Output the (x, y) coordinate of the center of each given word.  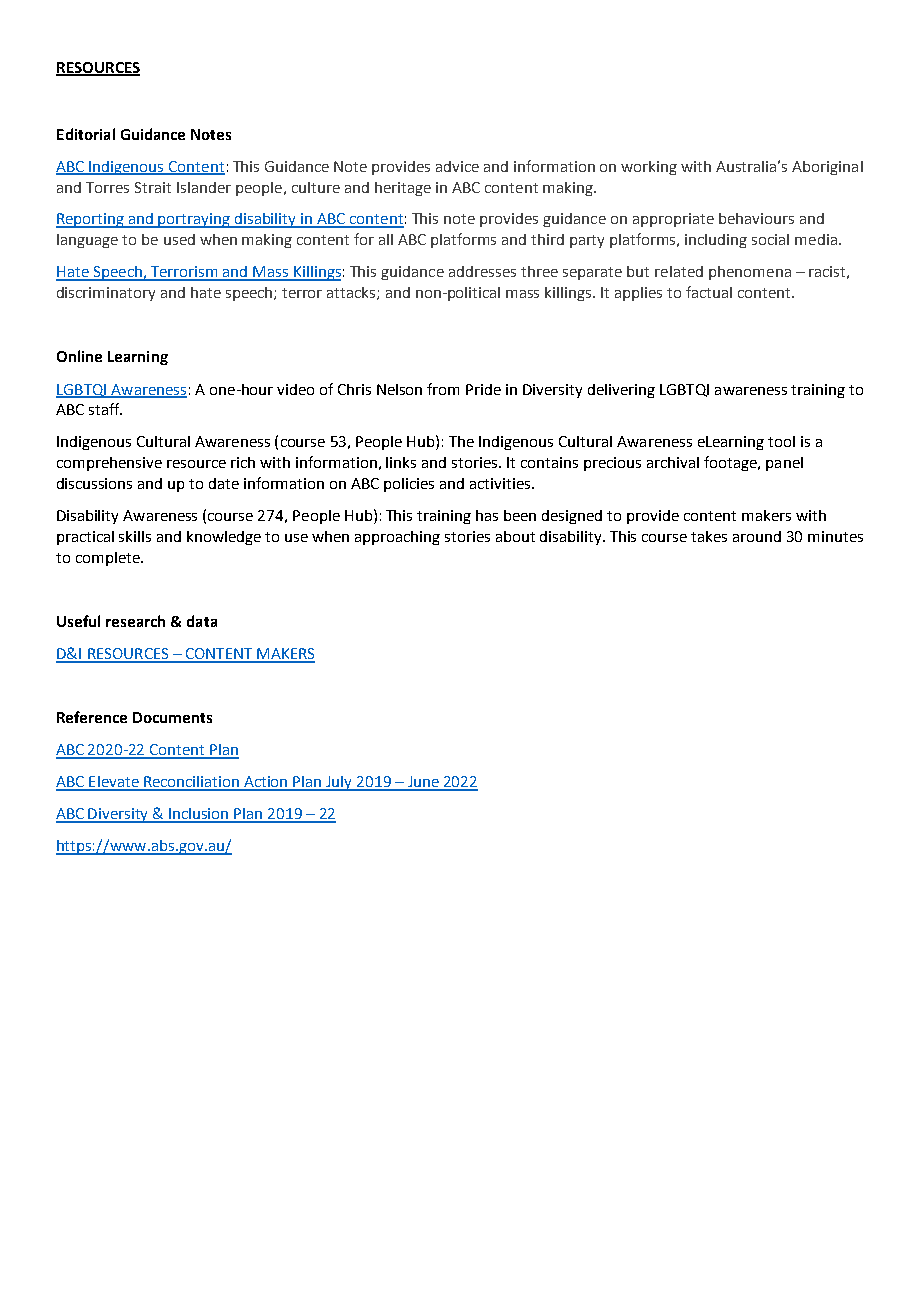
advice (457, 166)
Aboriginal (827, 168)
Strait (153, 187)
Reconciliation (192, 783)
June (423, 783)
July (340, 783)
